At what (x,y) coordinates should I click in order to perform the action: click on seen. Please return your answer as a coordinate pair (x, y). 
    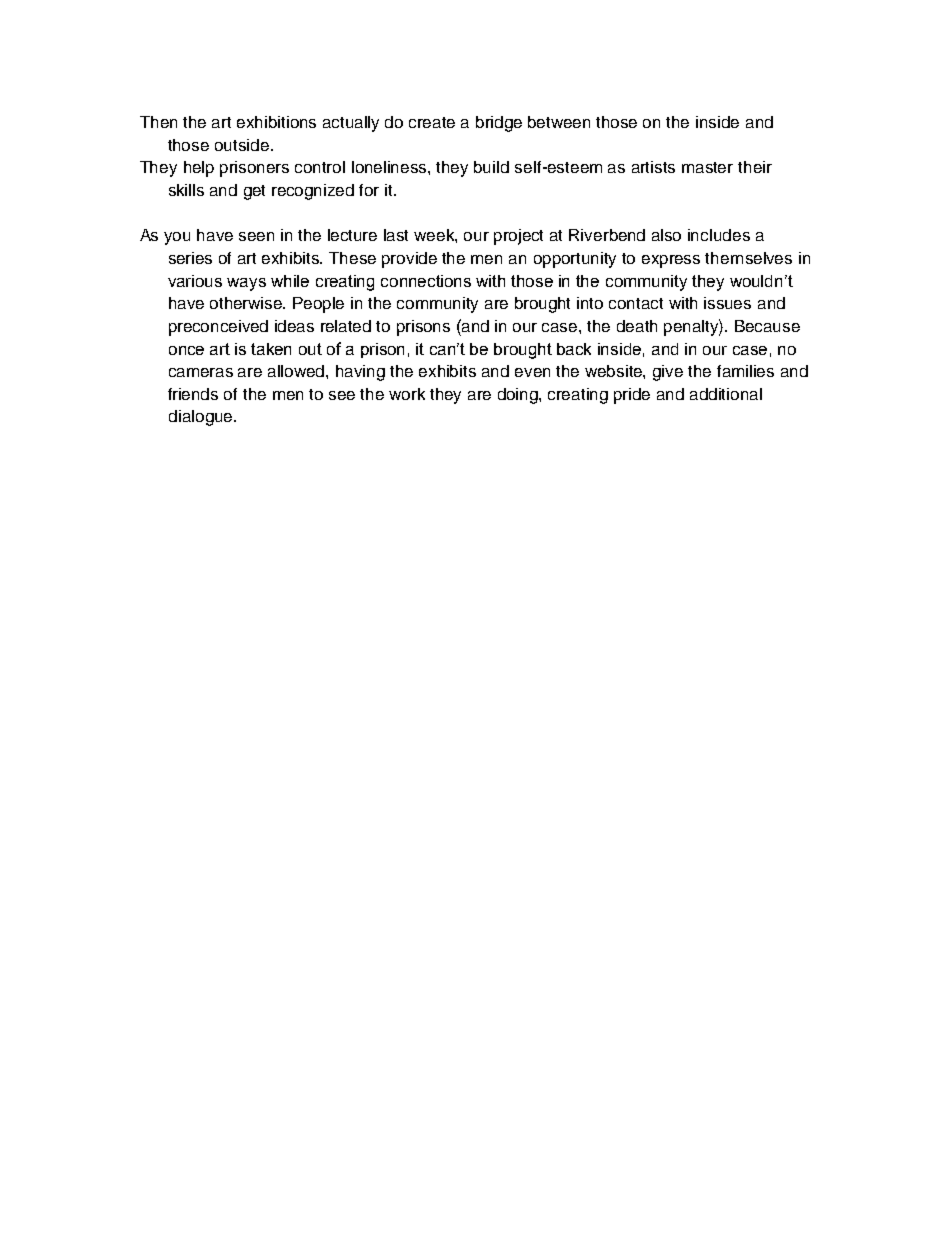
    Looking at the image, I should click on (256, 236).
